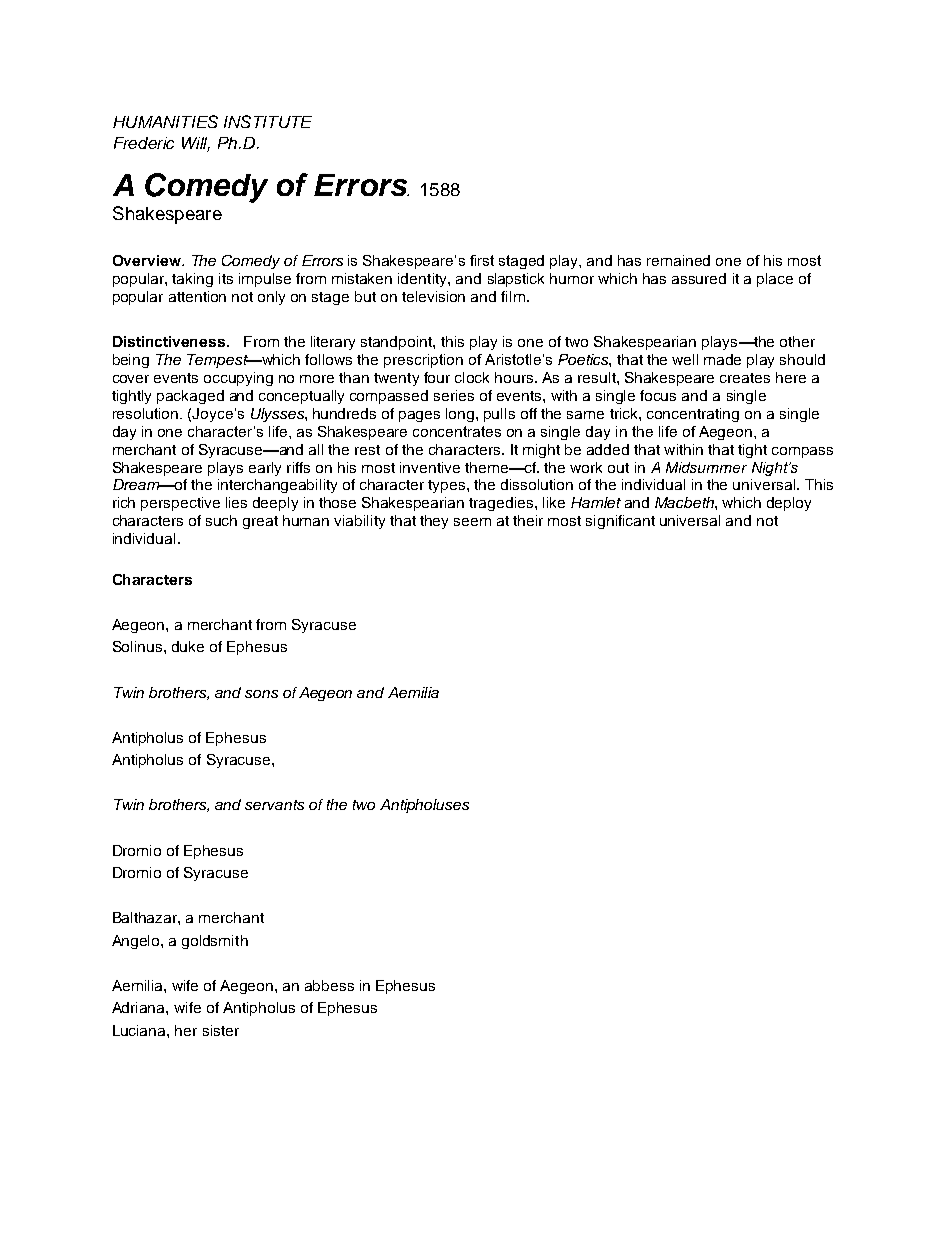 The width and height of the image is (952, 1233). I want to click on first, so click(482, 260).
